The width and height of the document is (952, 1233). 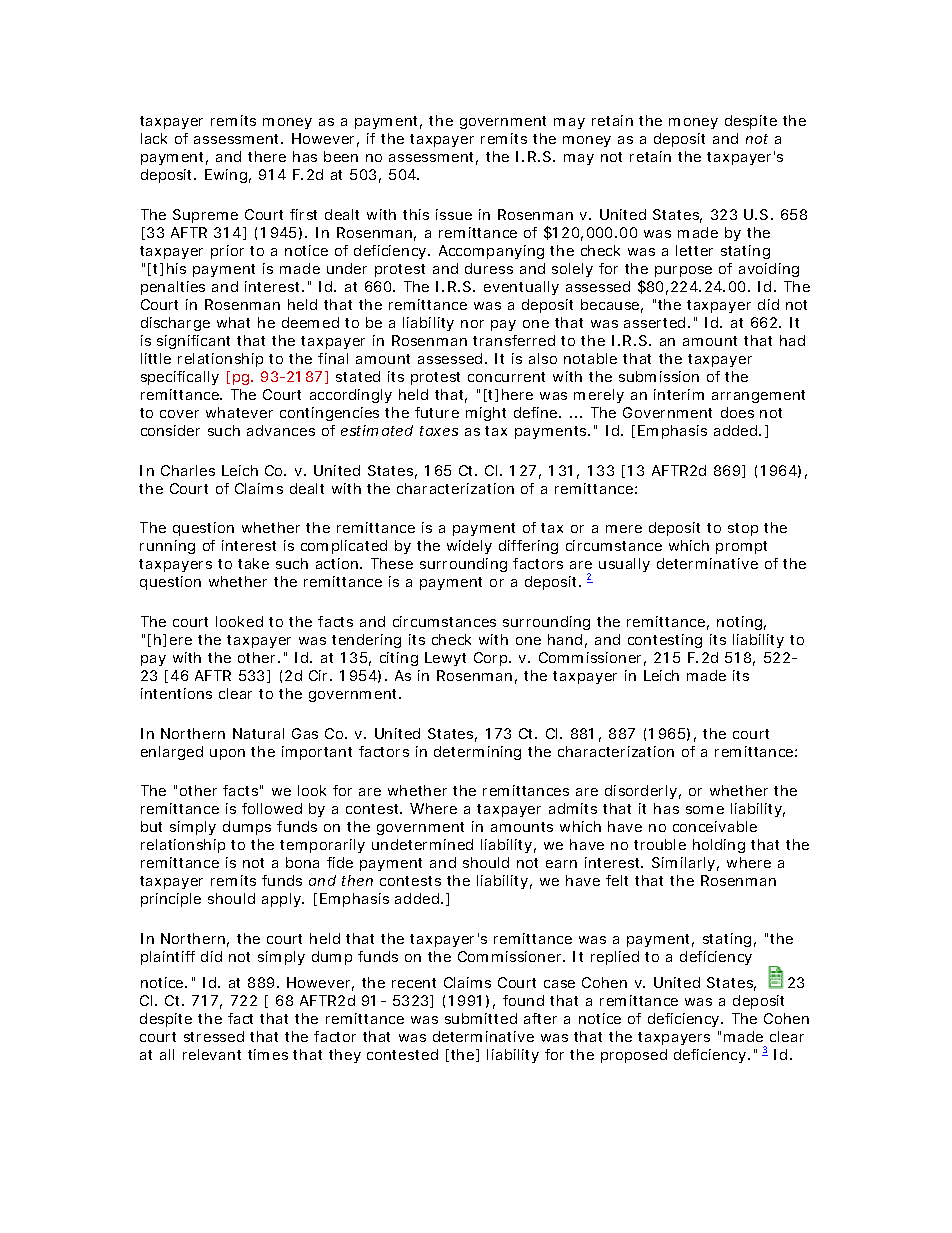 What do you see at coordinates (741, 623) in the document?
I see `noting` at bounding box center [741, 623].
